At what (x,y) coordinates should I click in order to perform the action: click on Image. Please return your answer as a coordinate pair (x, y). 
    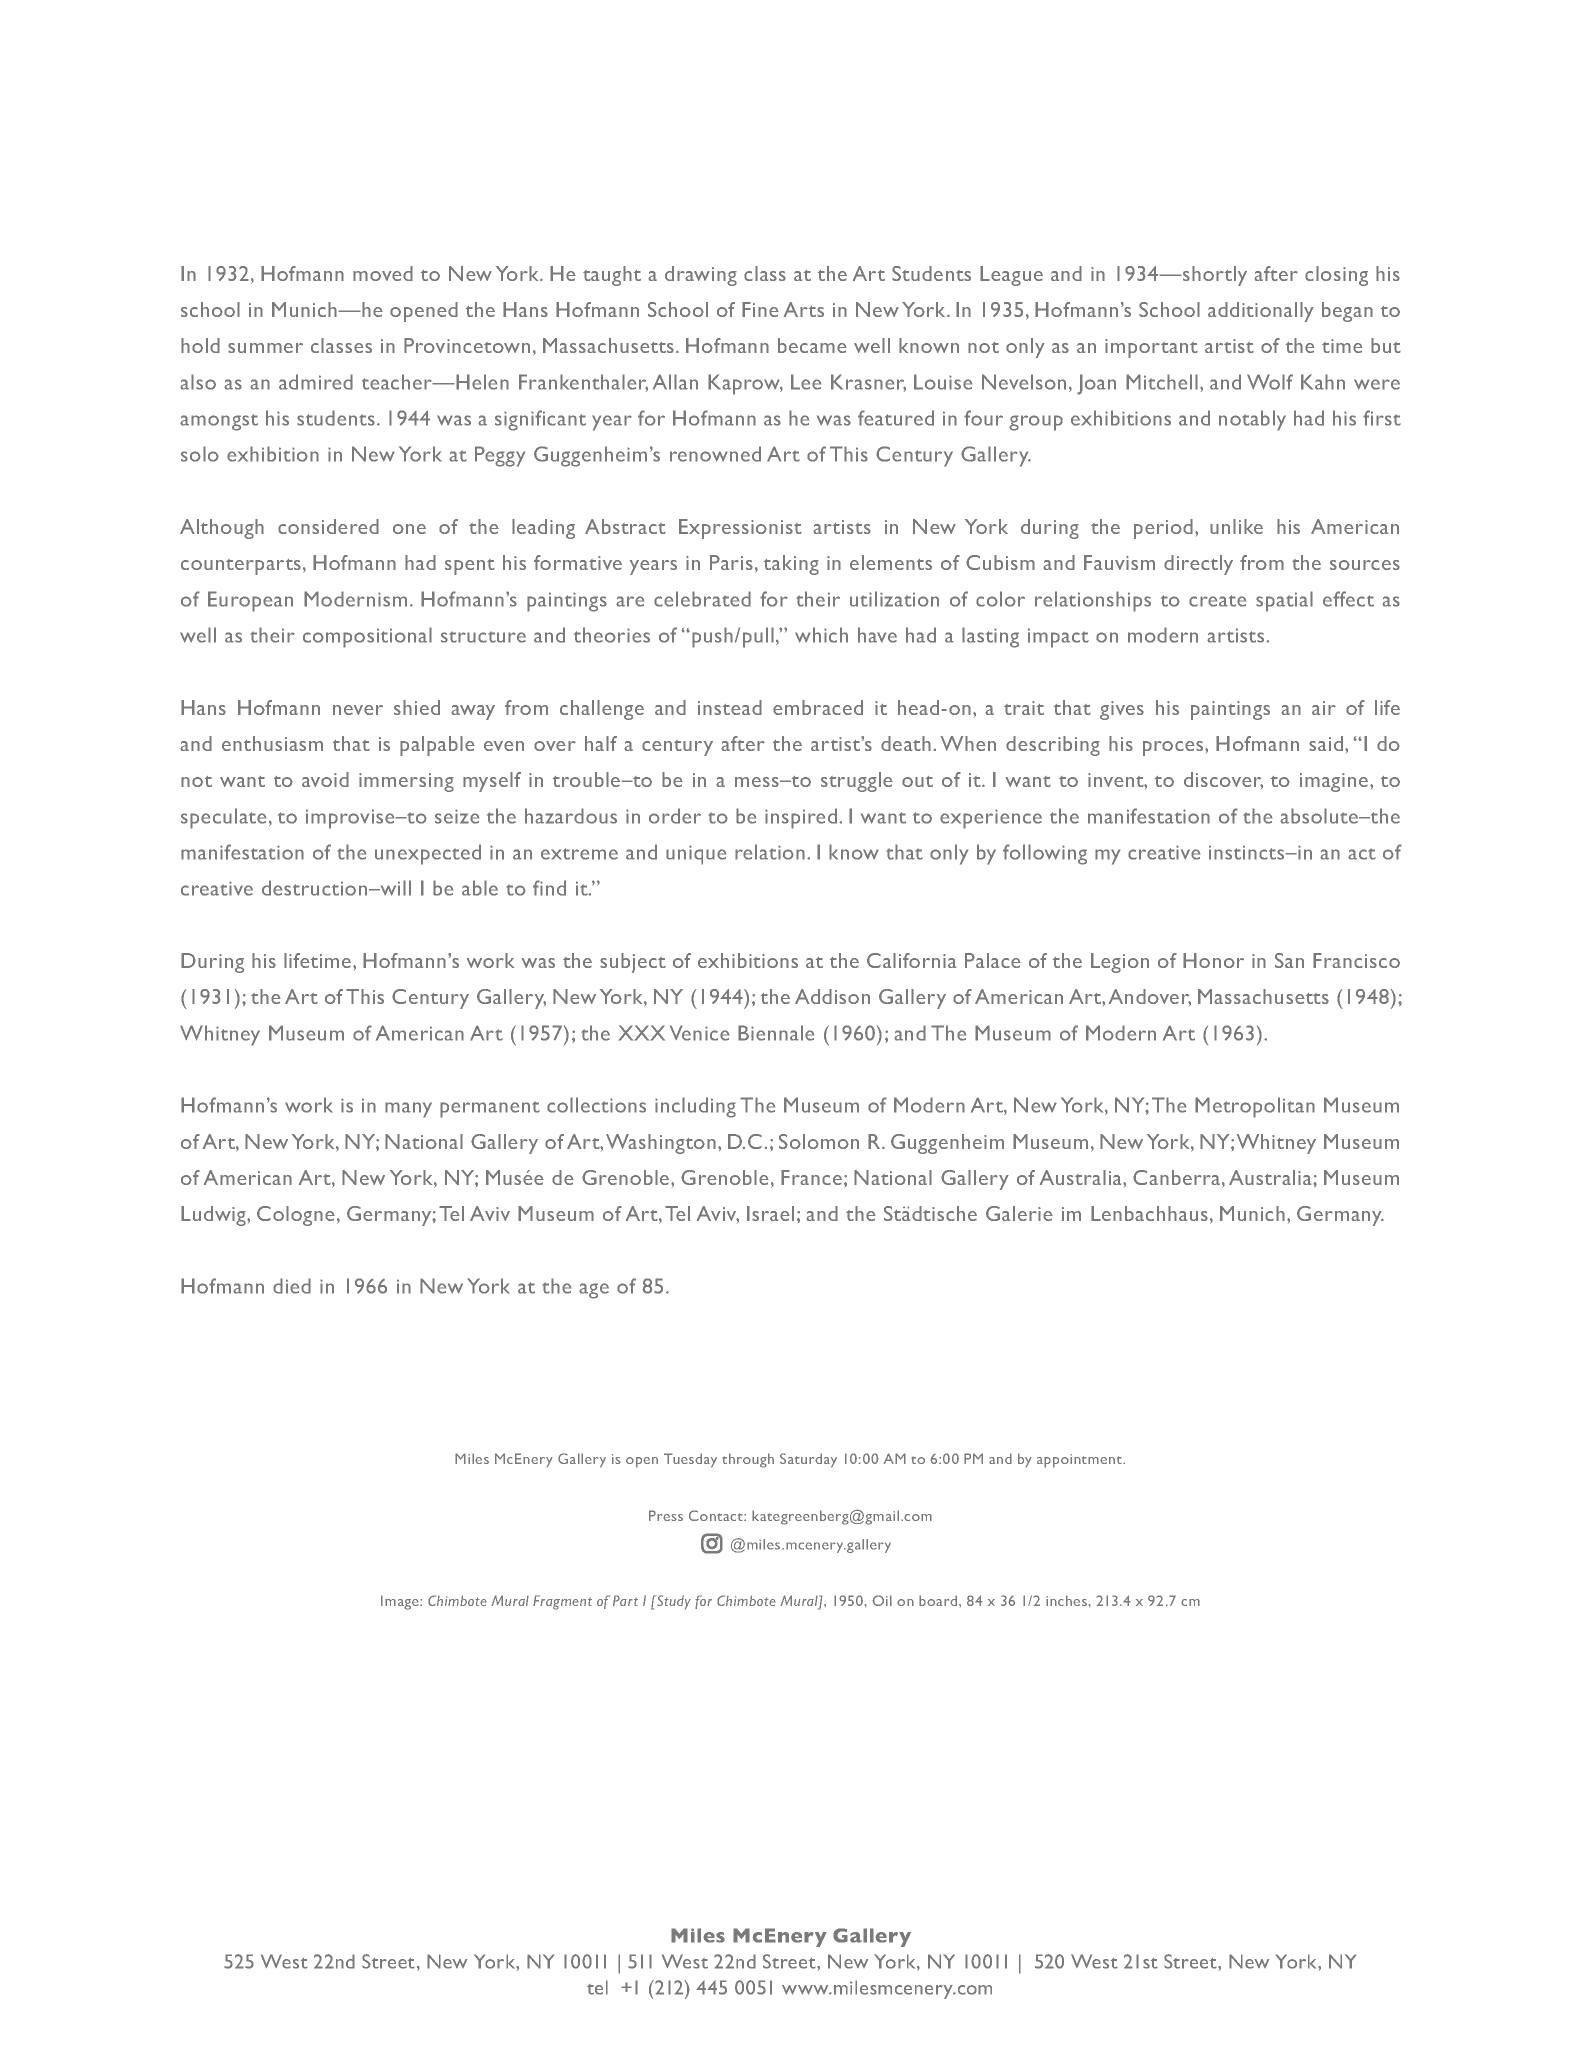
    Looking at the image, I should click on (401, 1602).
